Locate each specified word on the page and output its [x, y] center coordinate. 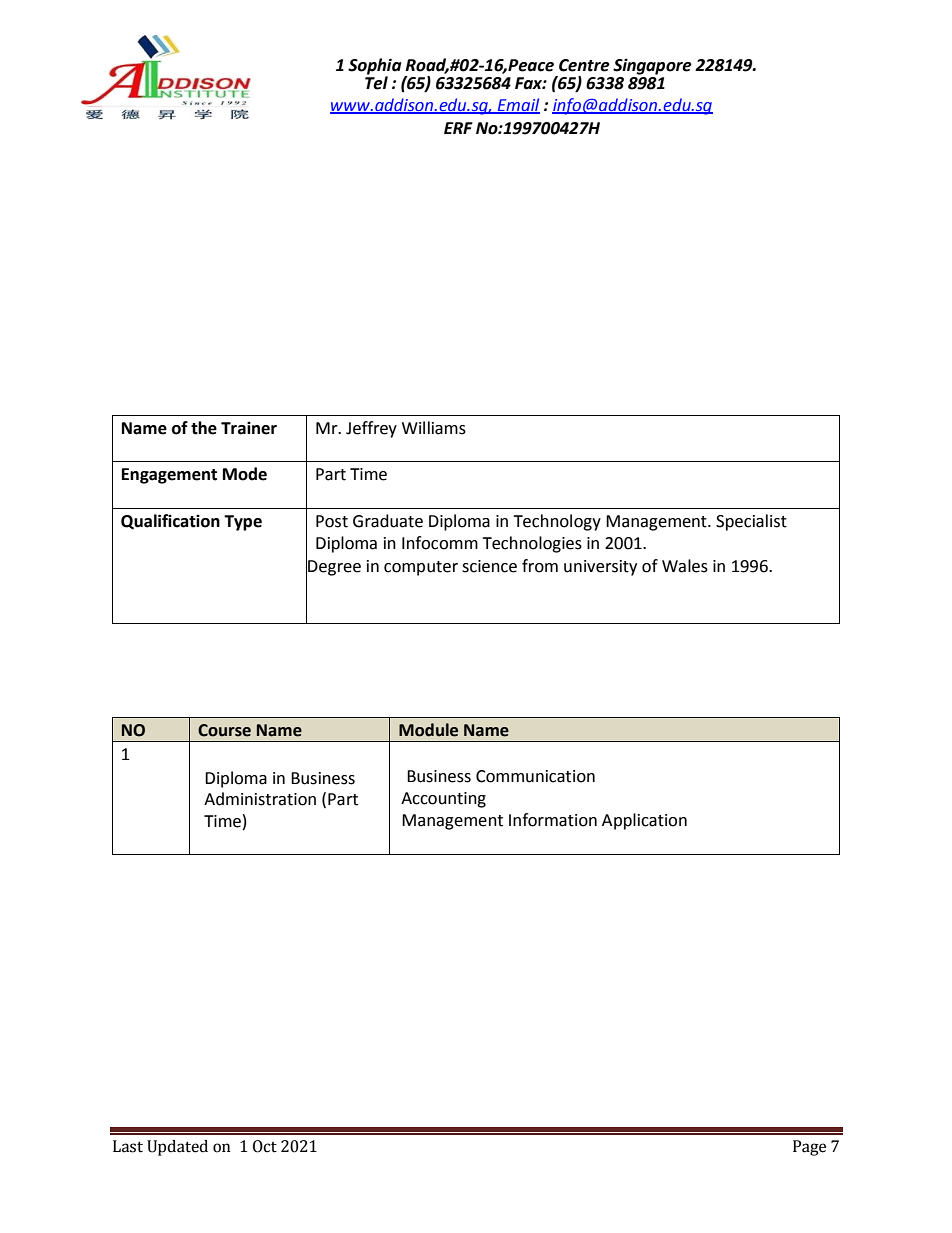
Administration [260, 799]
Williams [434, 428]
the [204, 428]
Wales [685, 566]
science [489, 566]
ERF [458, 128]
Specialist [751, 522]
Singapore [652, 66]
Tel [376, 82]
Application [644, 821]
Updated [177, 1148]
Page [809, 1148]
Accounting [443, 800]
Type [243, 523]
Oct [265, 1146]
